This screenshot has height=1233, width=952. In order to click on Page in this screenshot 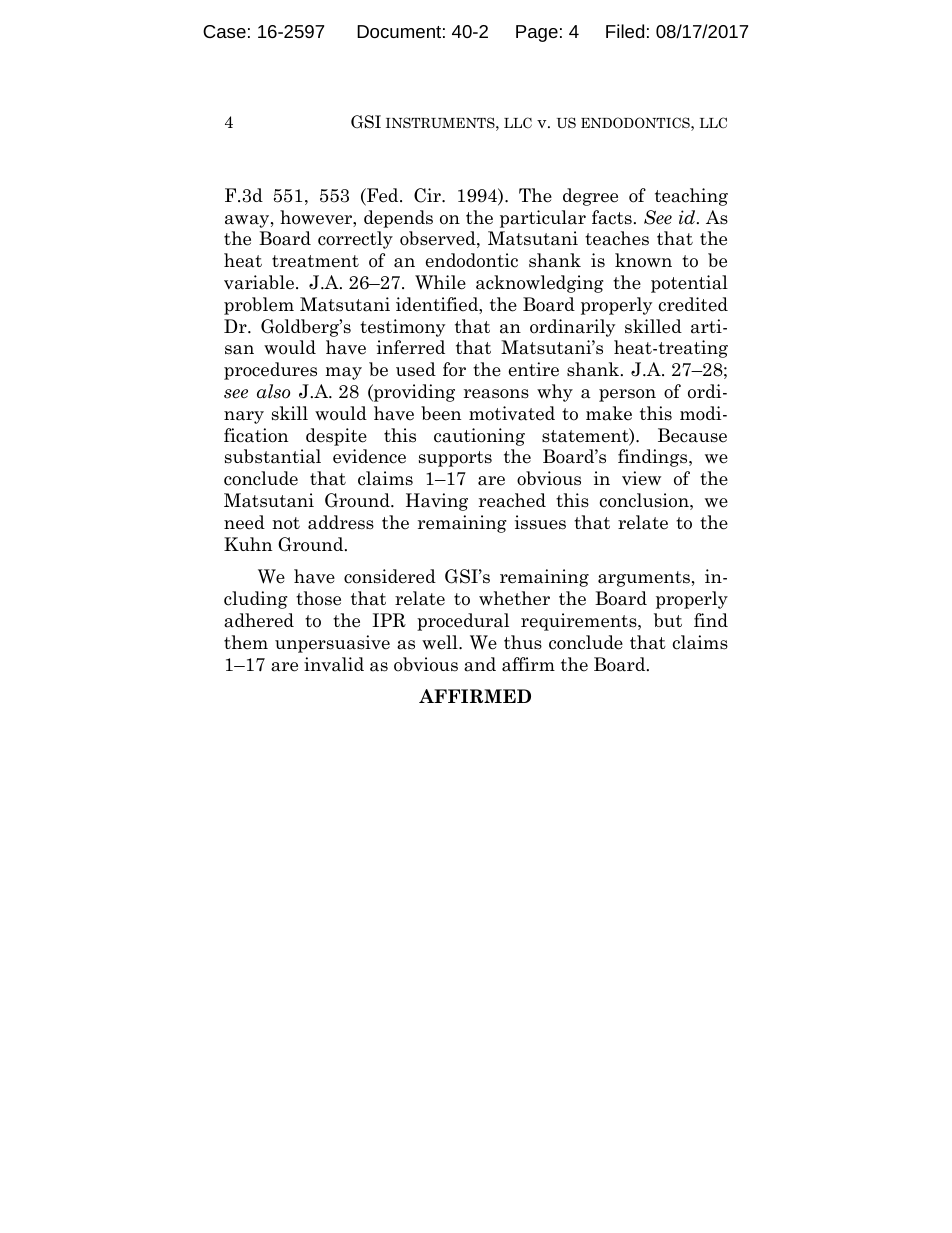, I will do `click(537, 33)`.
